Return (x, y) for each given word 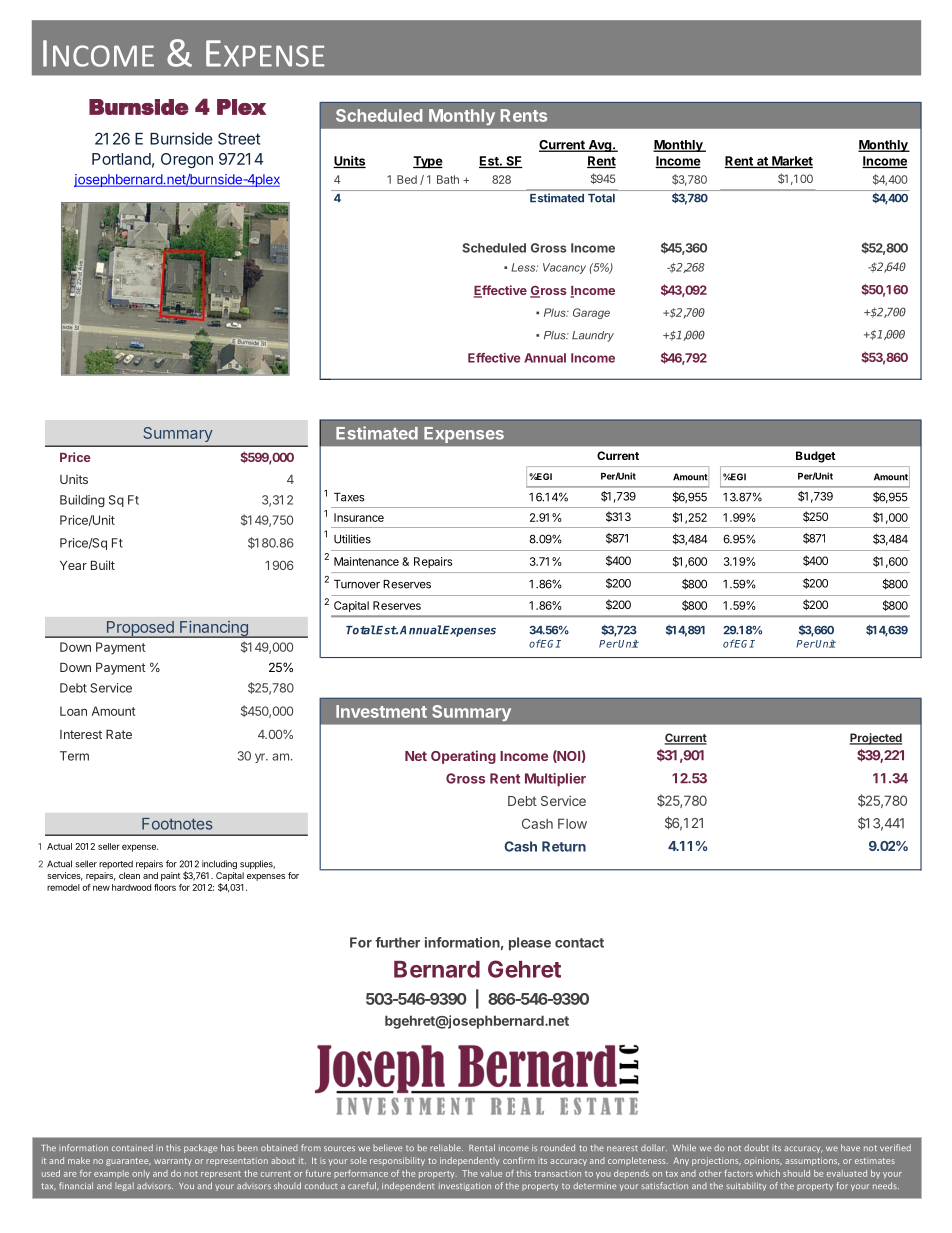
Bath (448, 179)
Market (791, 162)
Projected (876, 739)
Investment (381, 711)
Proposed (140, 629)
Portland (121, 159)
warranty (173, 1162)
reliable (446, 1147)
